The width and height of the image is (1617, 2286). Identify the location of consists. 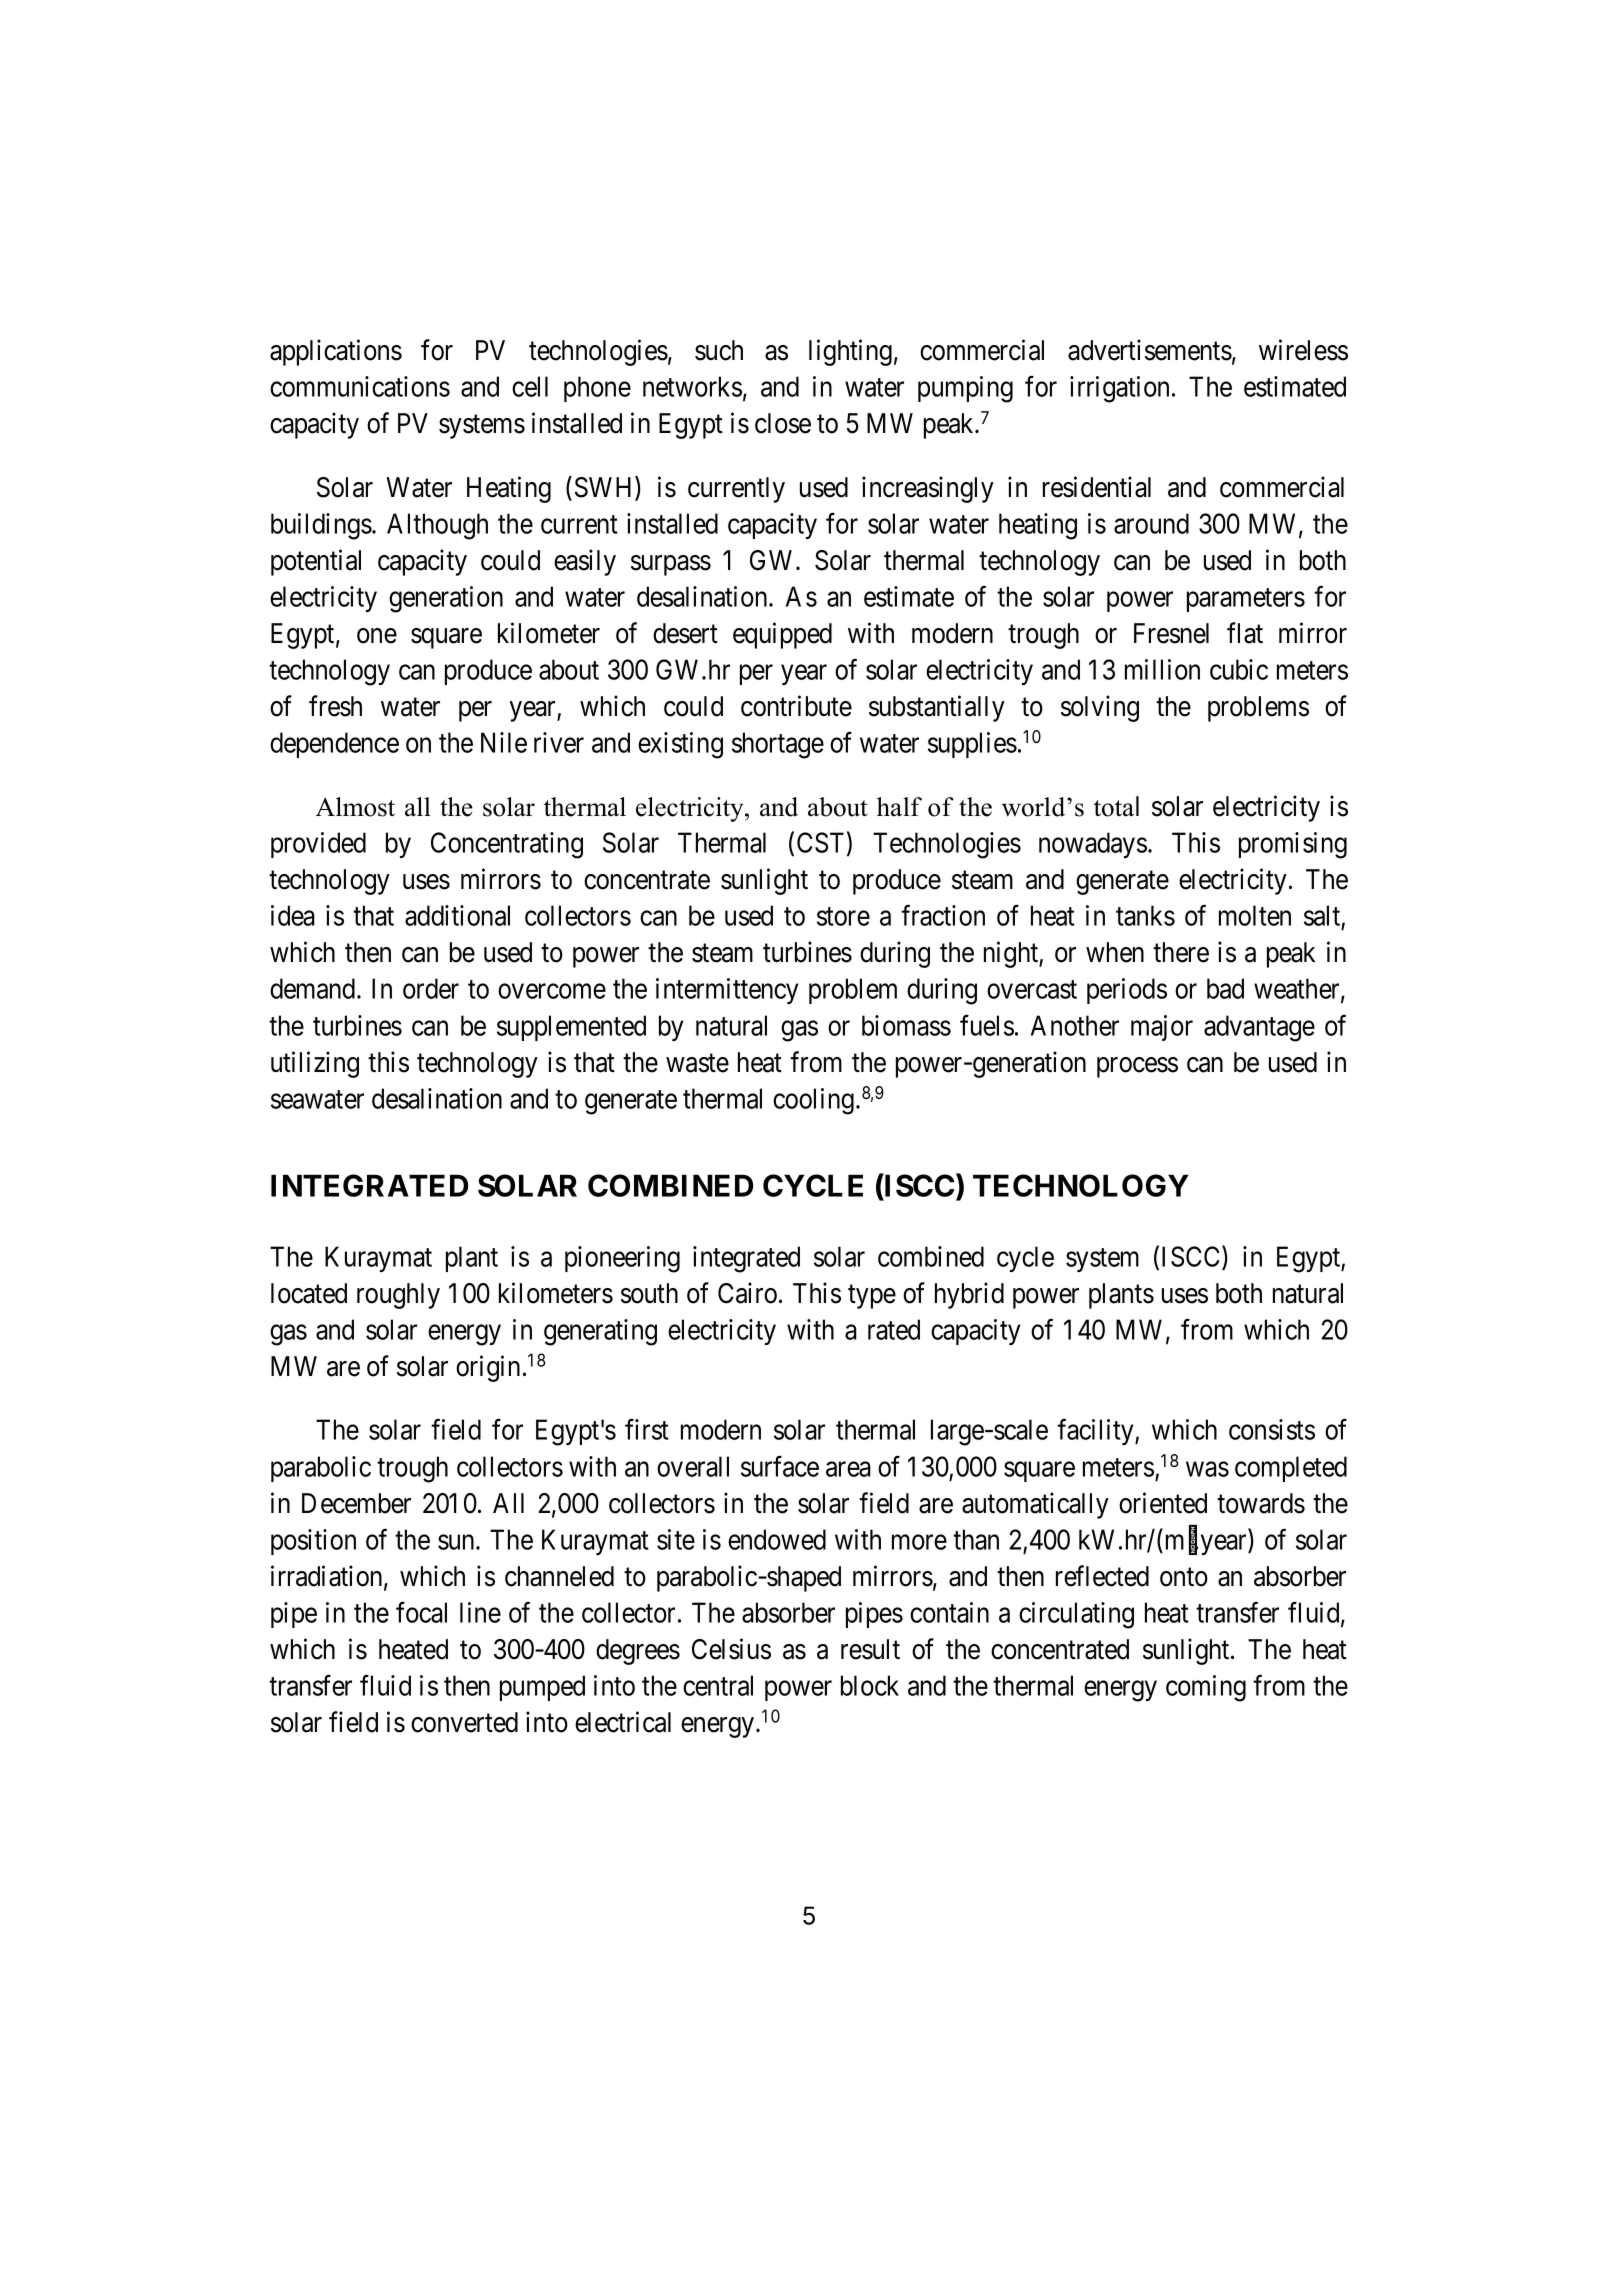
(1272, 1429).
